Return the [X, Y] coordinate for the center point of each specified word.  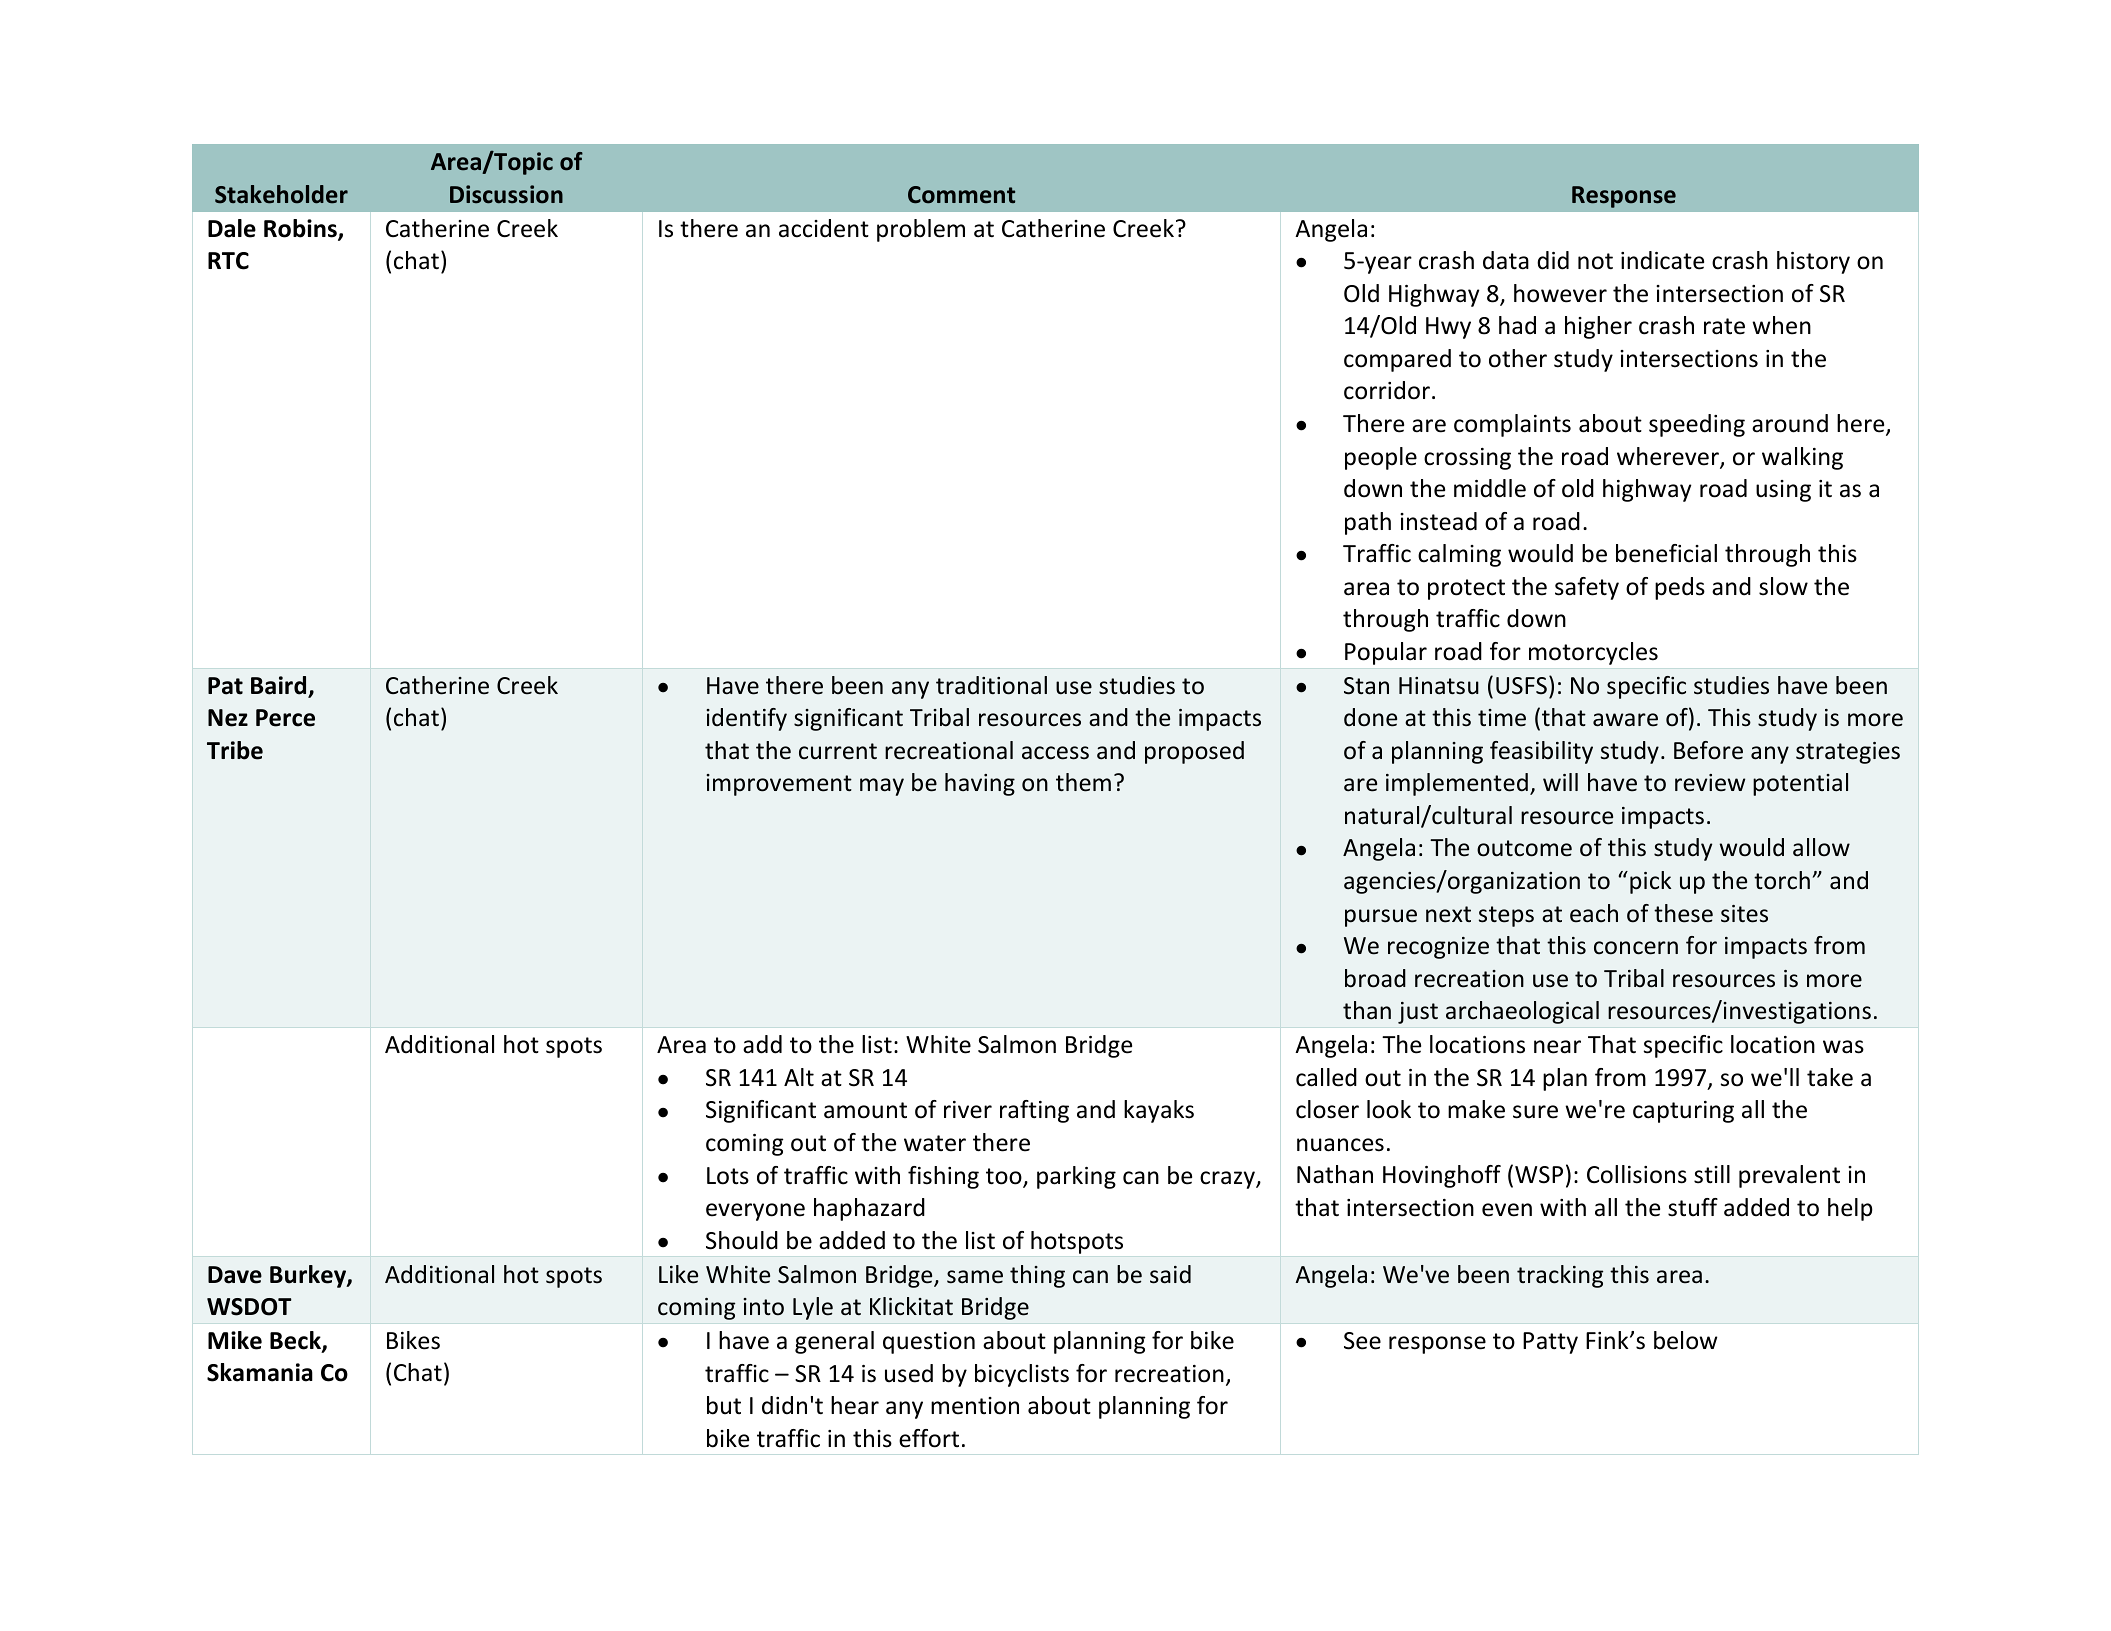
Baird [280, 686]
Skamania [260, 1372]
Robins [301, 229]
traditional [991, 685]
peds [1680, 588]
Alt [799, 1077]
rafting [1034, 1111]
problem [921, 230]
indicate [1662, 260]
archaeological [1522, 1012]
